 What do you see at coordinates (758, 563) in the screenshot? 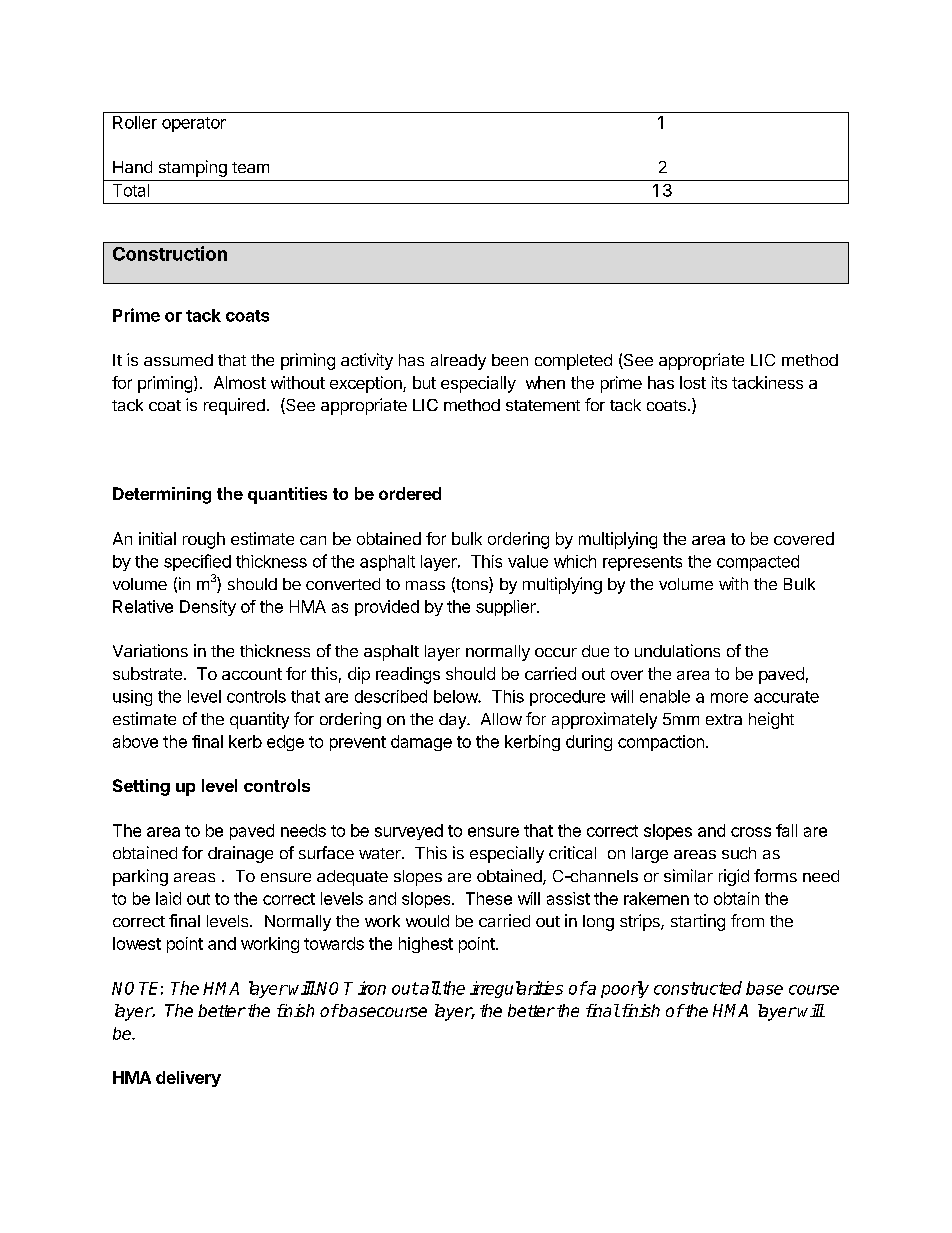
I see `compacted` at bounding box center [758, 563].
